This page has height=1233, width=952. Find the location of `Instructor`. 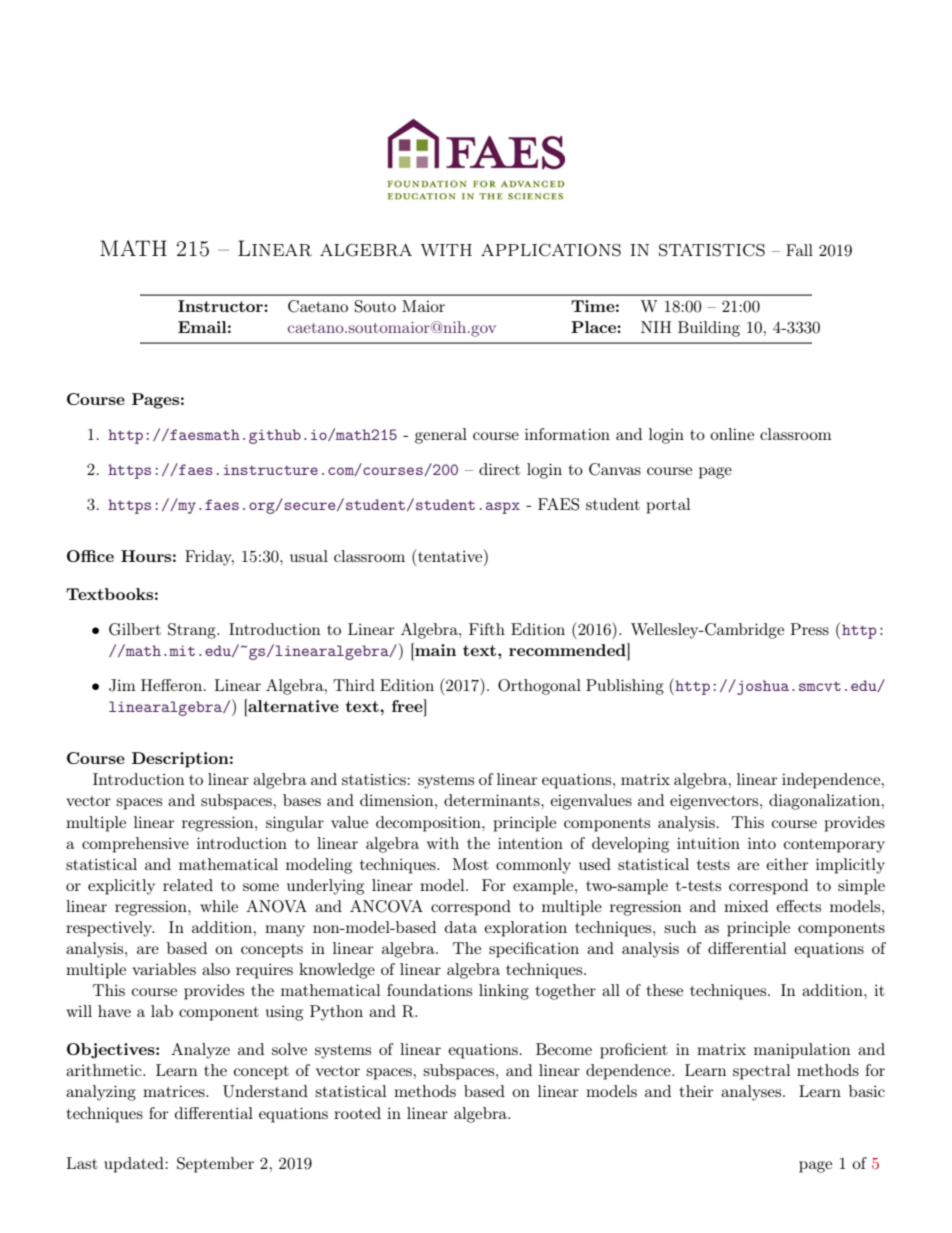

Instructor is located at coordinates (221, 306).
